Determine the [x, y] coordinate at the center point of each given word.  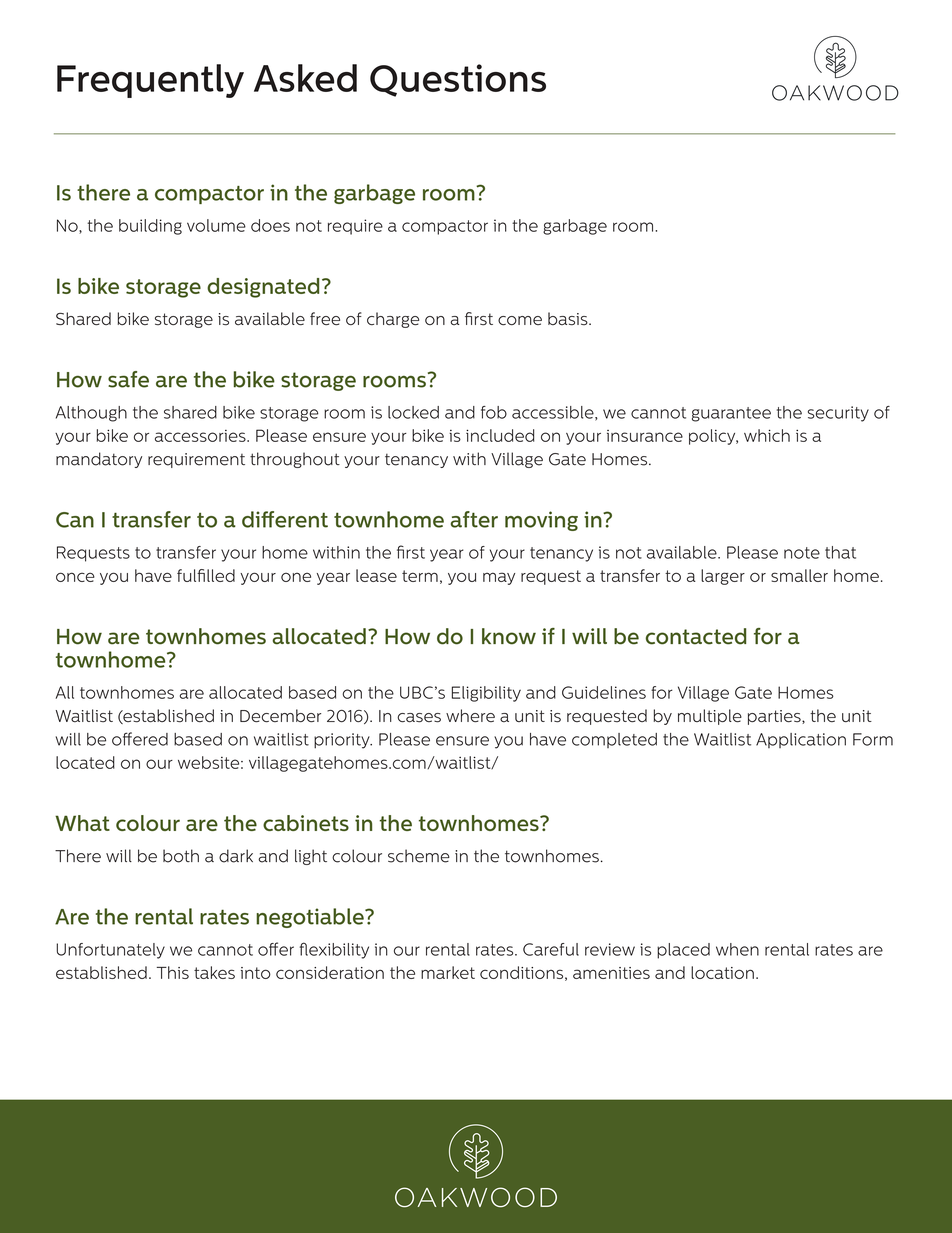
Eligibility [486, 694]
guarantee [731, 414]
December [280, 716]
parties [775, 717]
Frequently [150, 81]
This [173, 972]
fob [494, 412]
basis [569, 319]
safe [128, 379]
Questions [458, 80]
